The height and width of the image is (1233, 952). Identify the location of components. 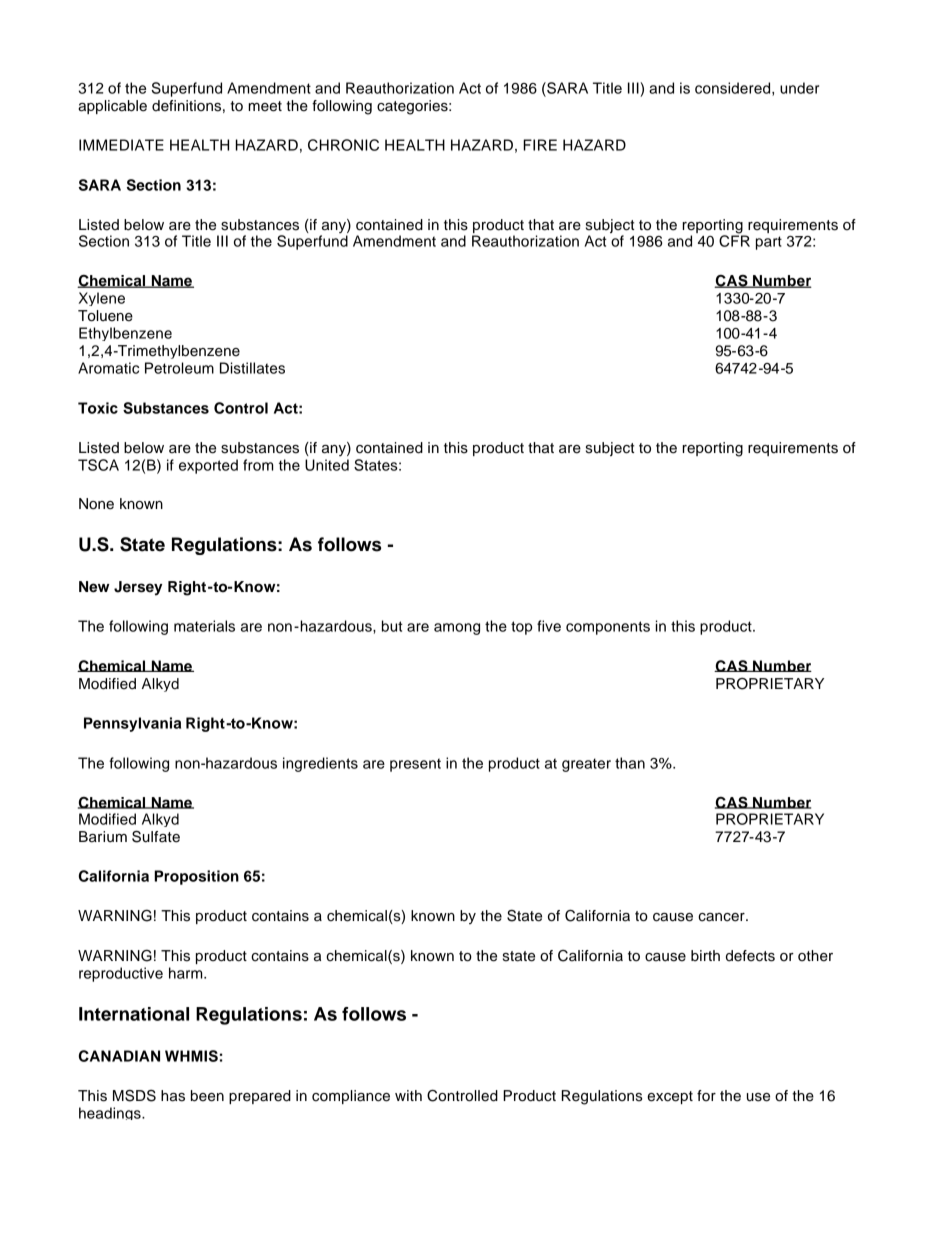
(608, 628).
